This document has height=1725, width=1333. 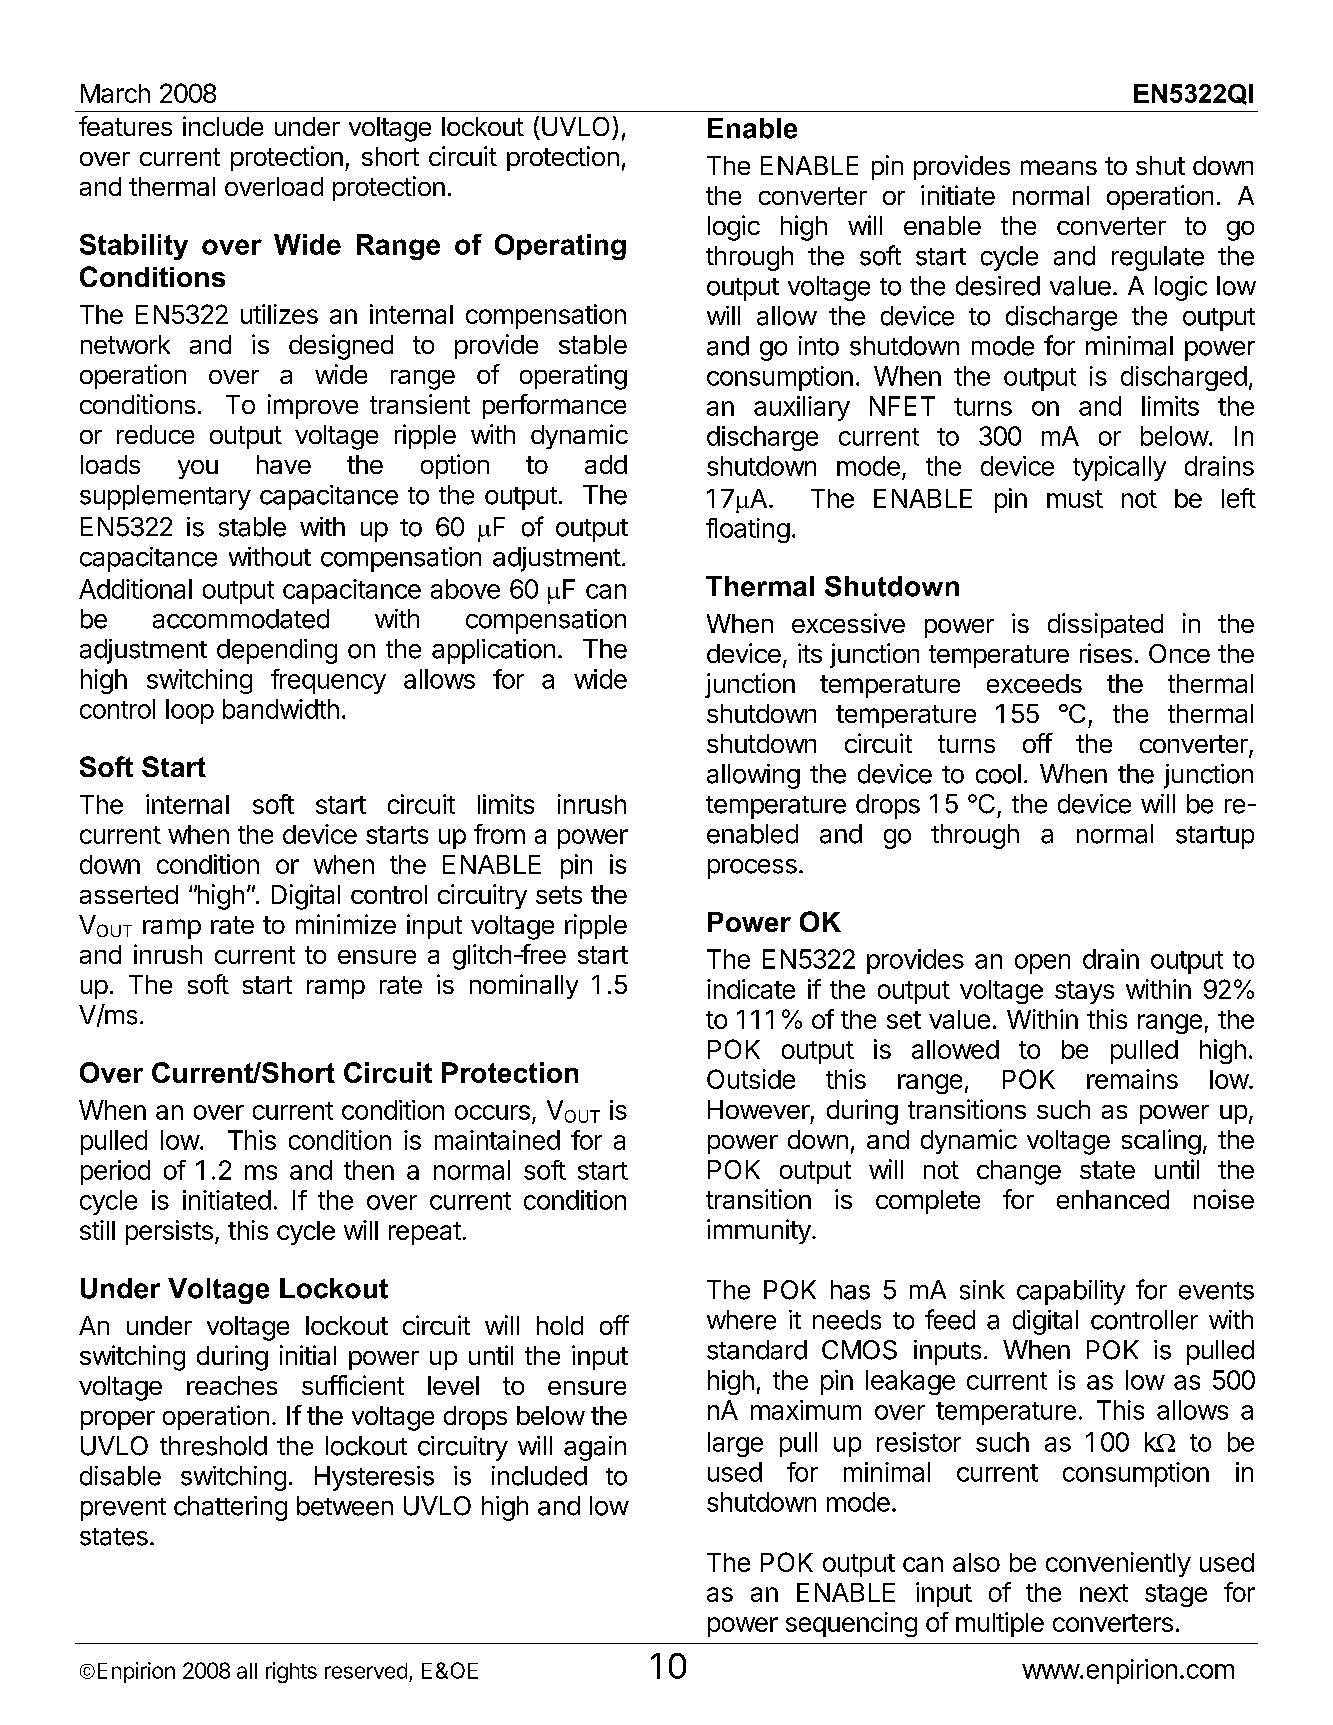 What do you see at coordinates (1105, 625) in the document?
I see `dissipated` at bounding box center [1105, 625].
